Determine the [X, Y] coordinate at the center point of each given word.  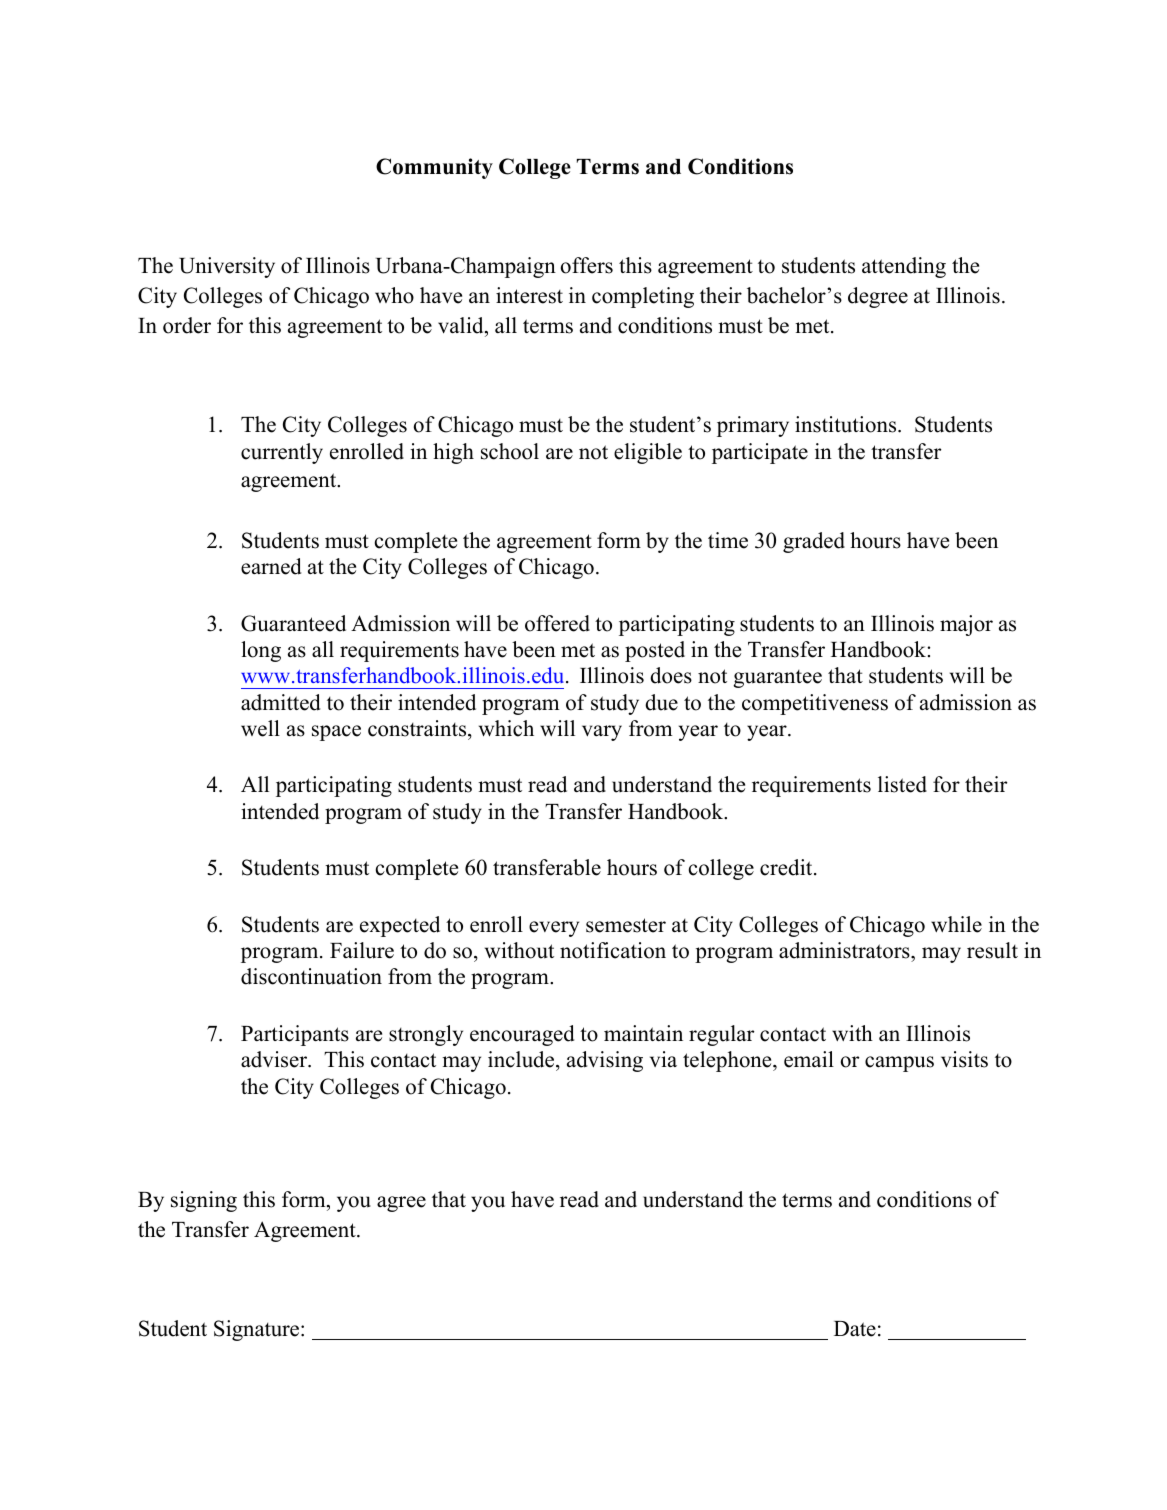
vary [602, 733]
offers [587, 265]
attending [904, 267]
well [260, 728]
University [227, 267]
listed [902, 784]
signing [204, 1201]
